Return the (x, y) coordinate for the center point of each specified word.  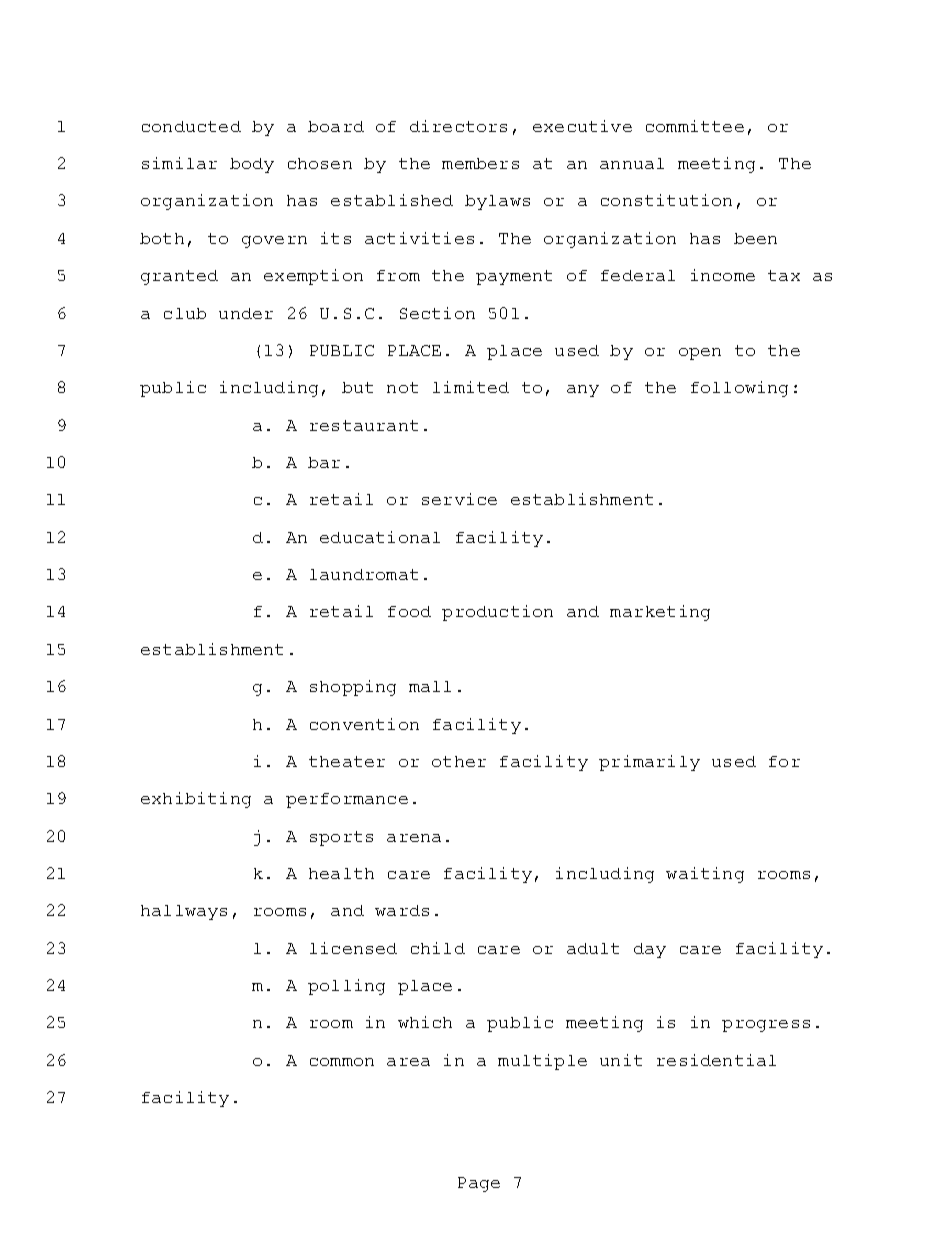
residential (716, 1060)
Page (479, 1184)
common (342, 1062)
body (252, 165)
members (480, 163)
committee (695, 126)
